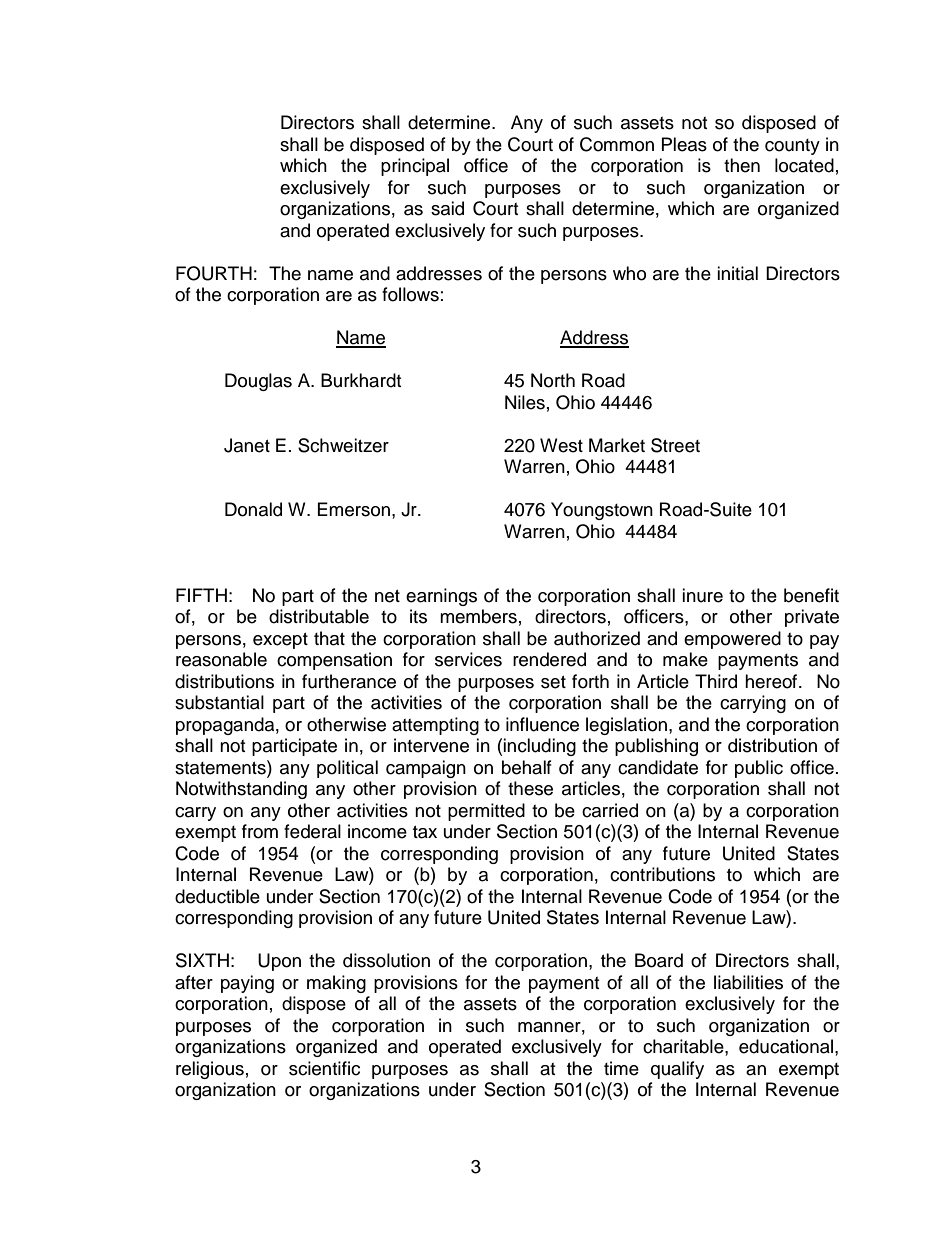  I want to click on said, so click(447, 208).
